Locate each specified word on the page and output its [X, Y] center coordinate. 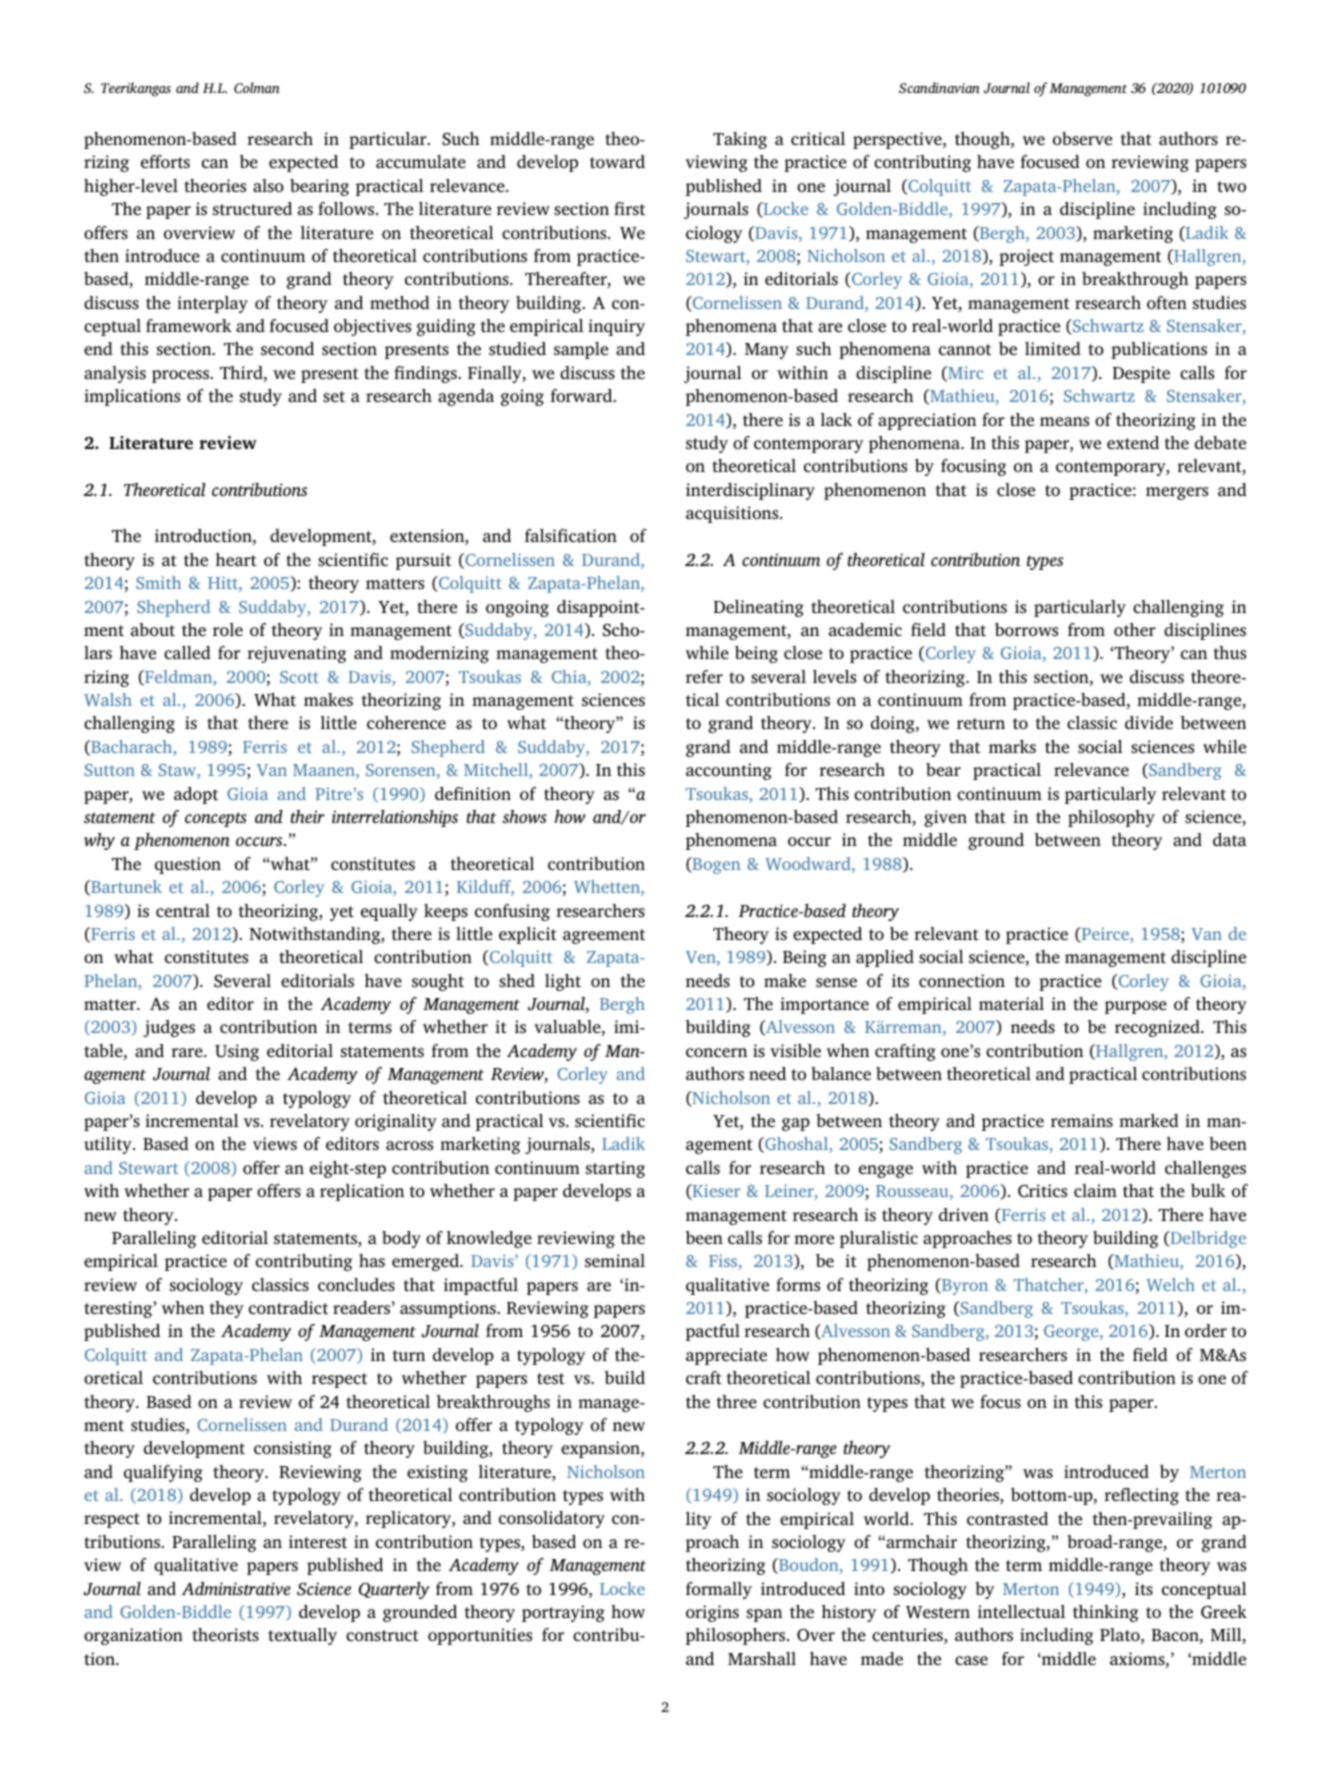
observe [1082, 138]
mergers [1177, 493]
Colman [257, 87]
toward [617, 161]
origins [712, 1613]
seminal [615, 1260]
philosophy [1111, 818]
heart [236, 559]
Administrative [236, 1589]
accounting [729, 771]
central [183, 910]
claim [1095, 1190]
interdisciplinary [750, 491]
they [227, 1309]
